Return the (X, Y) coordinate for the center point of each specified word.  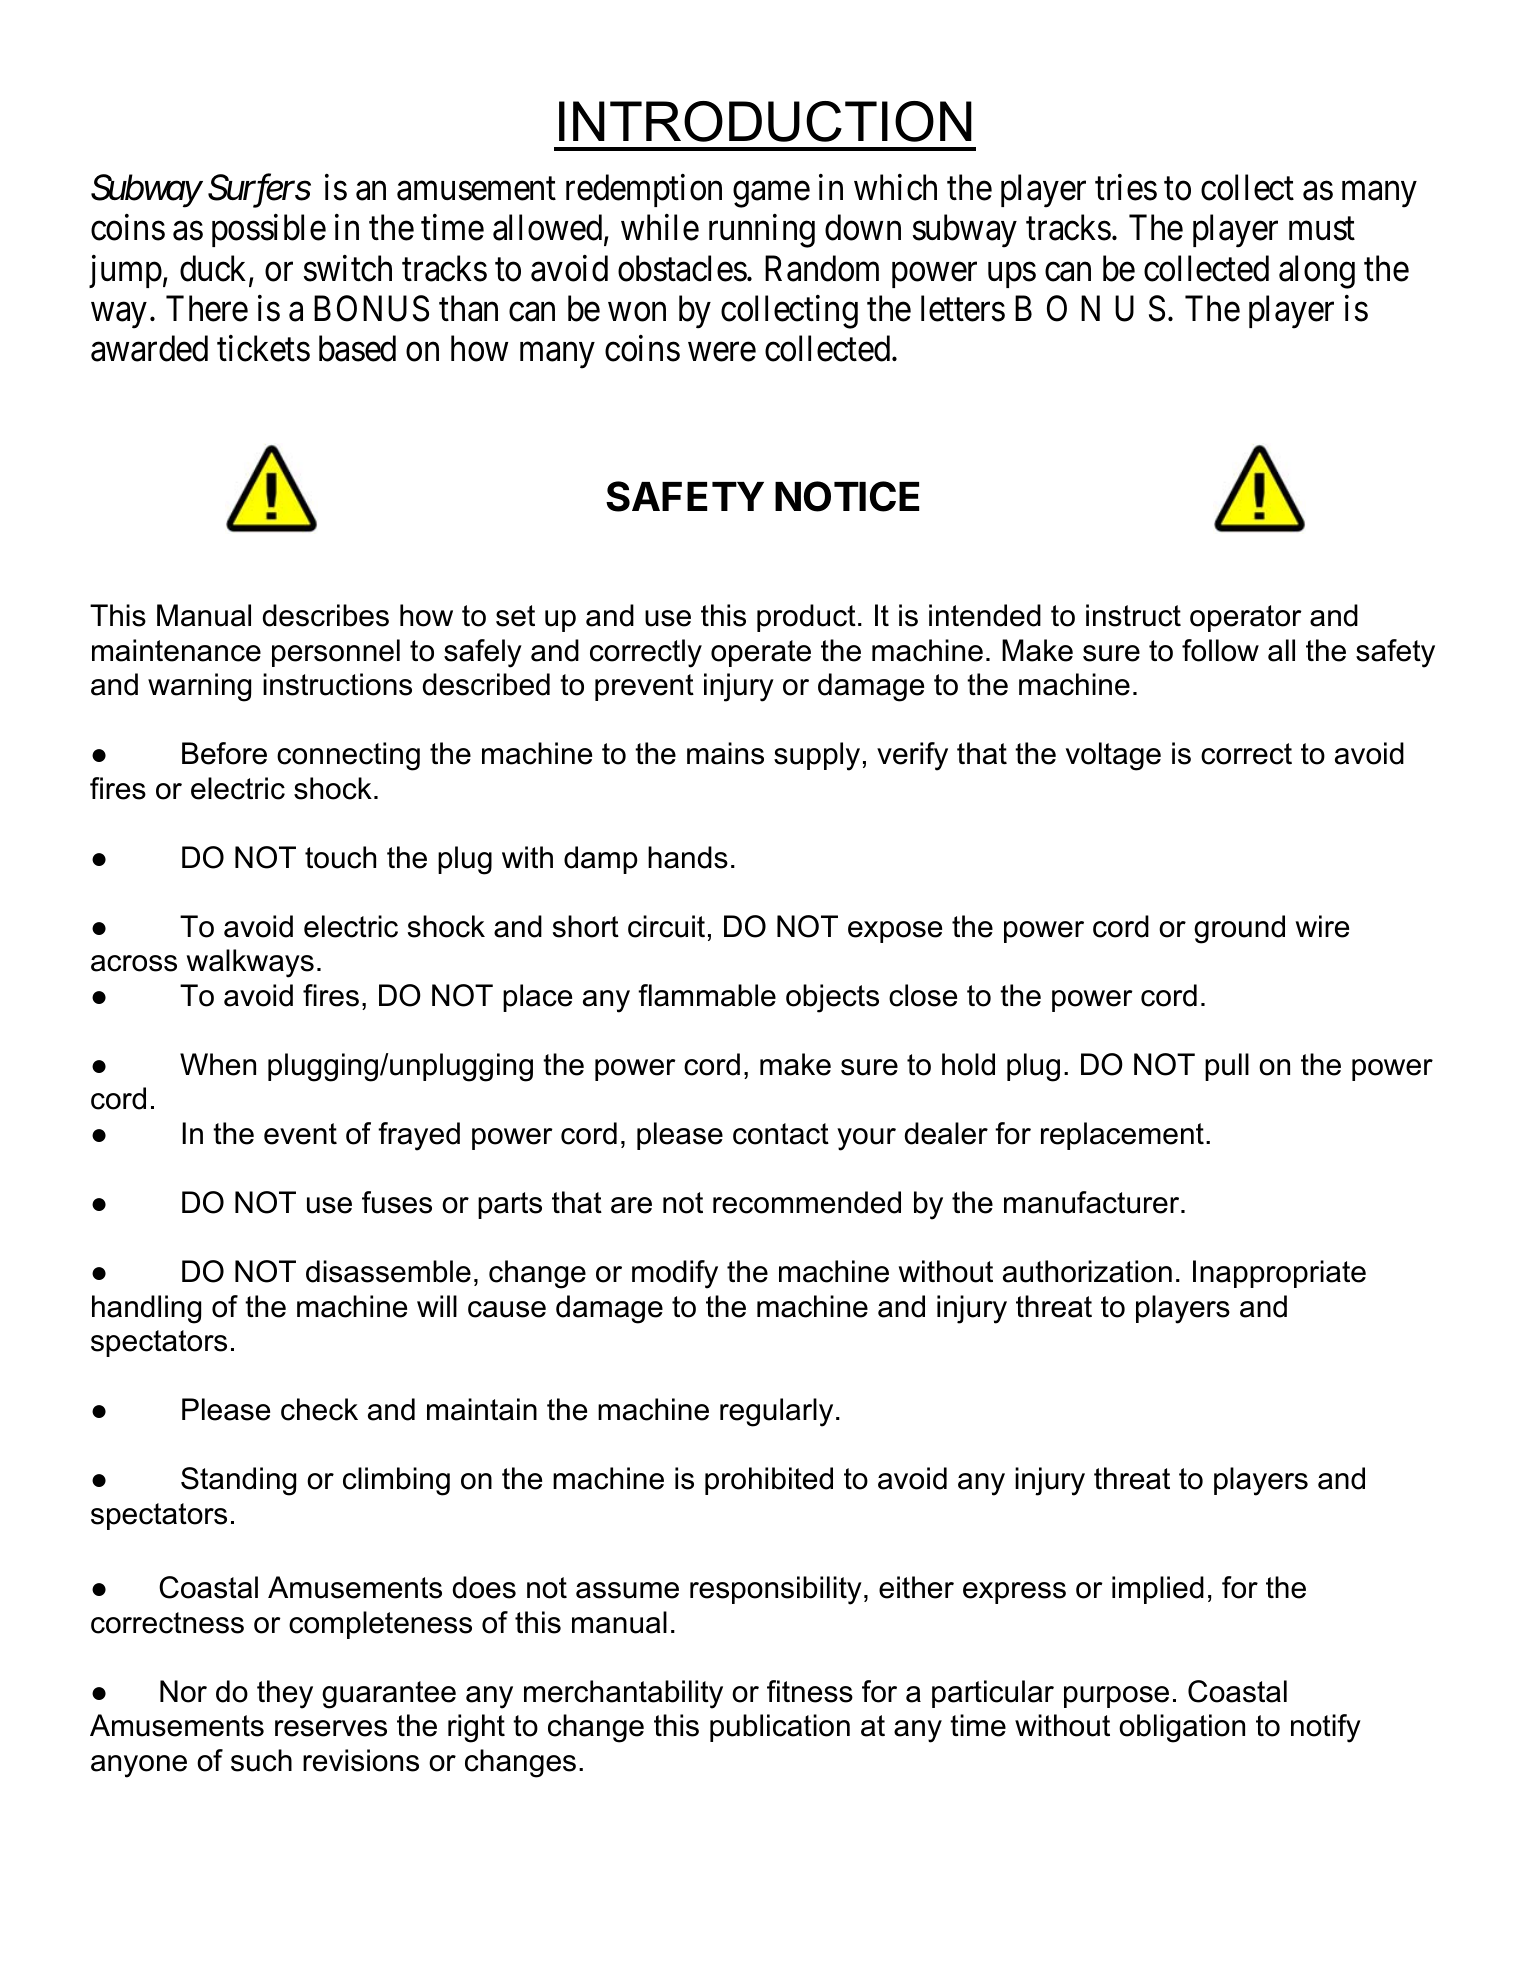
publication (780, 1728)
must (1322, 229)
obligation (1182, 1728)
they (285, 1694)
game (771, 195)
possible (269, 231)
